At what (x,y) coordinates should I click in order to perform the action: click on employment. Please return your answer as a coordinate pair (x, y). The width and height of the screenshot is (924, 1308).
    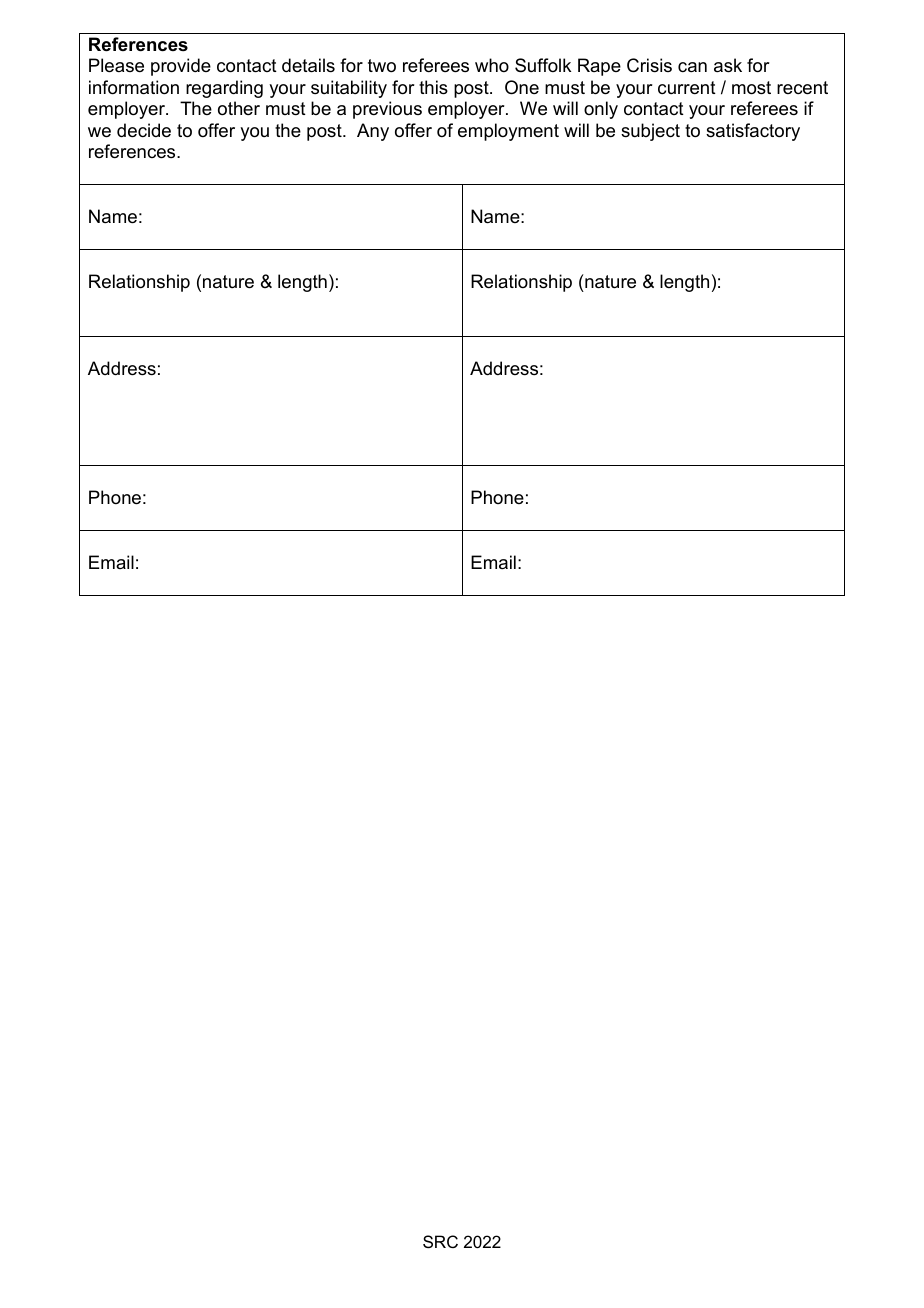
    Looking at the image, I should click on (508, 132).
